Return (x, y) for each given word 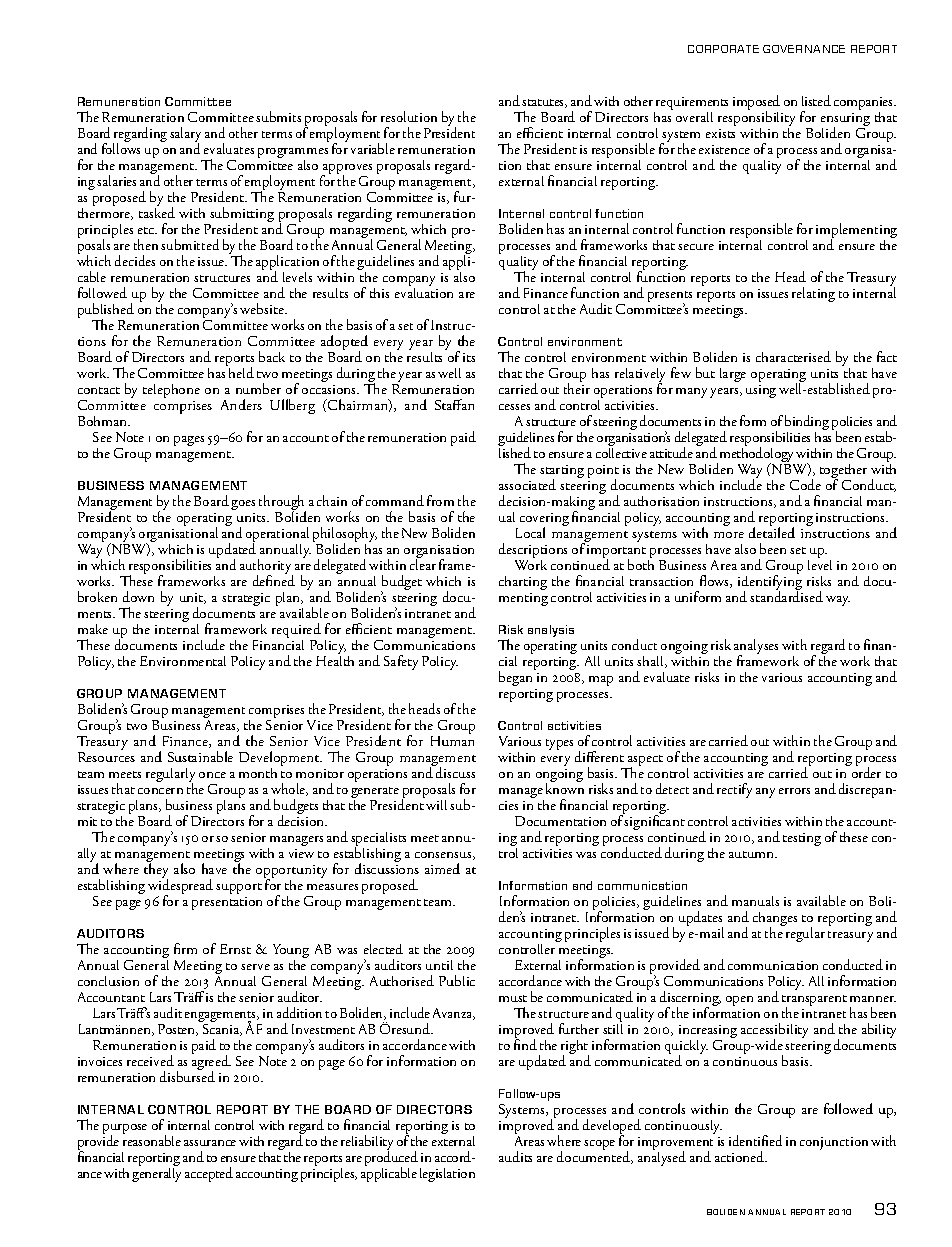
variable (373, 148)
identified (755, 1140)
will (436, 805)
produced (391, 1159)
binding (807, 424)
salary (185, 136)
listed (816, 100)
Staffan (454, 404)
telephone (171, 391)
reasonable (152, 1139)
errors (794, 791)
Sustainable (200, 756)
